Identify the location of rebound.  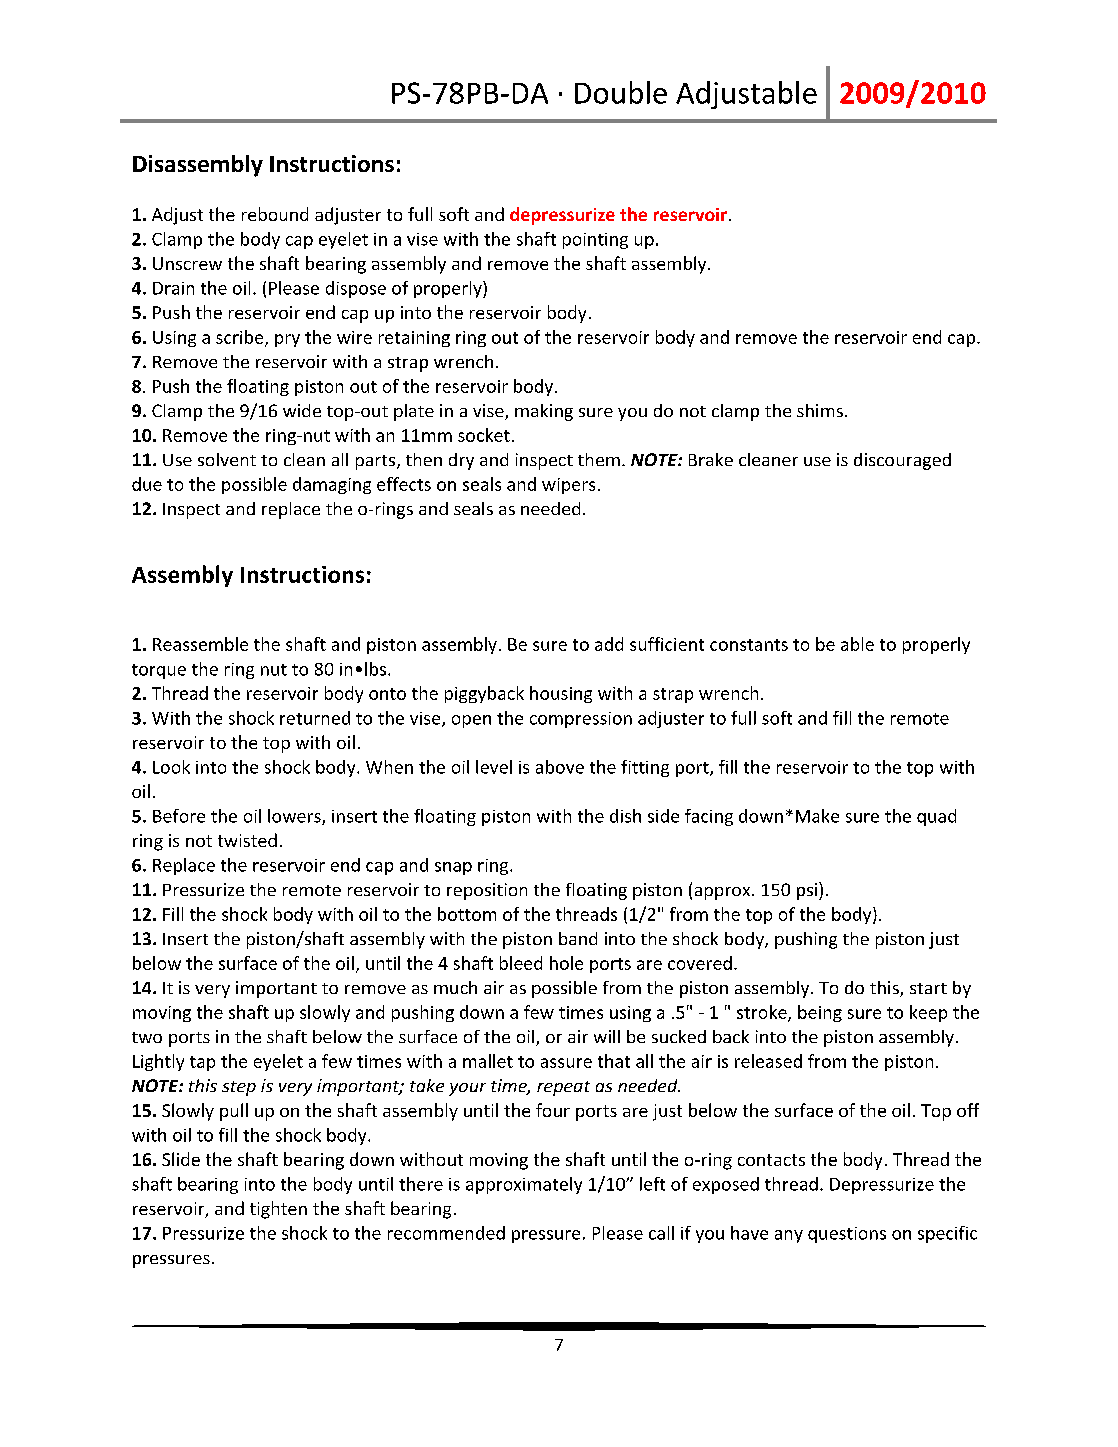
(275, 214).
